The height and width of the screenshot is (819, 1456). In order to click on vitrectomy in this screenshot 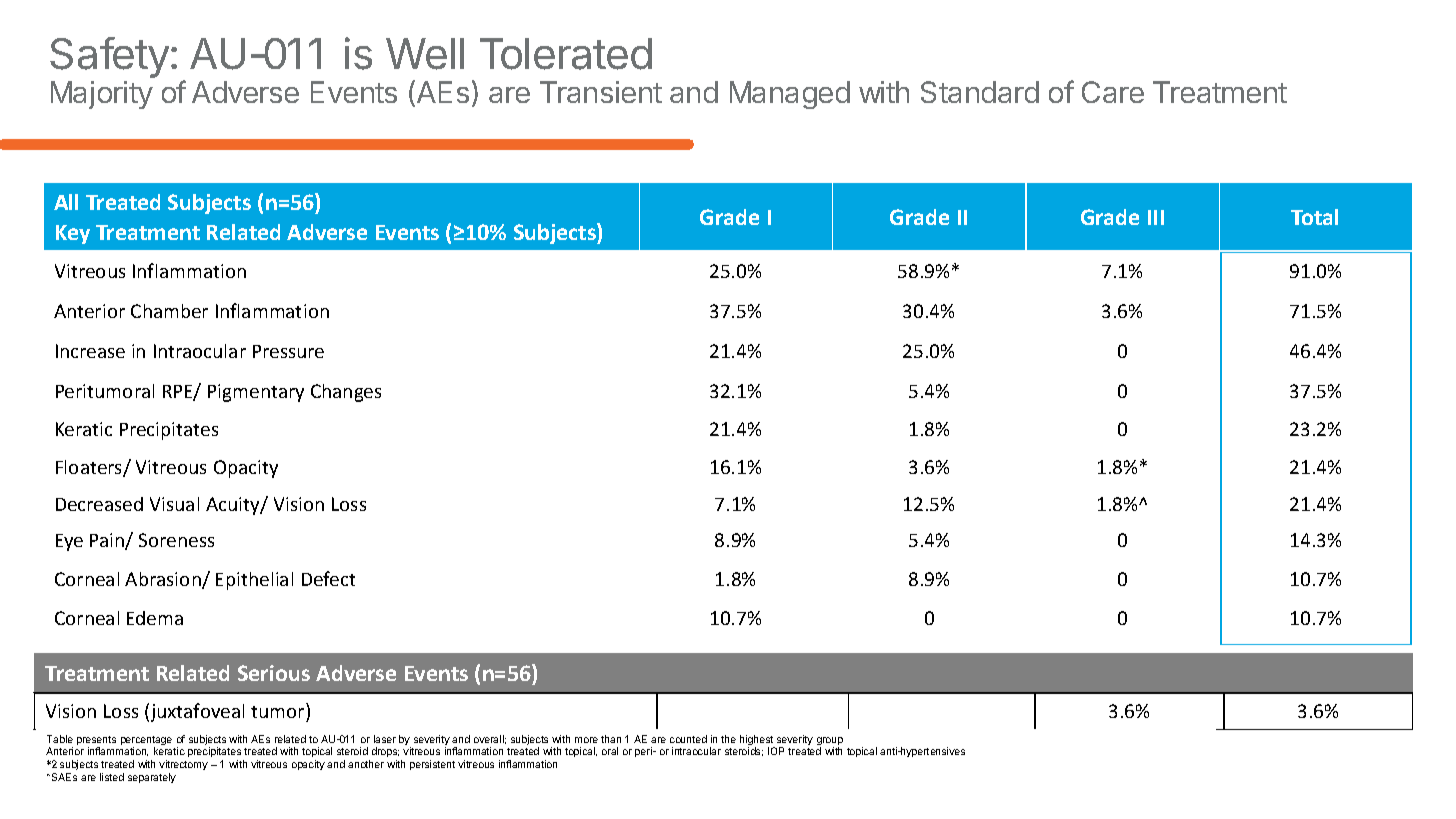, I will do `click(183, 765)`.
